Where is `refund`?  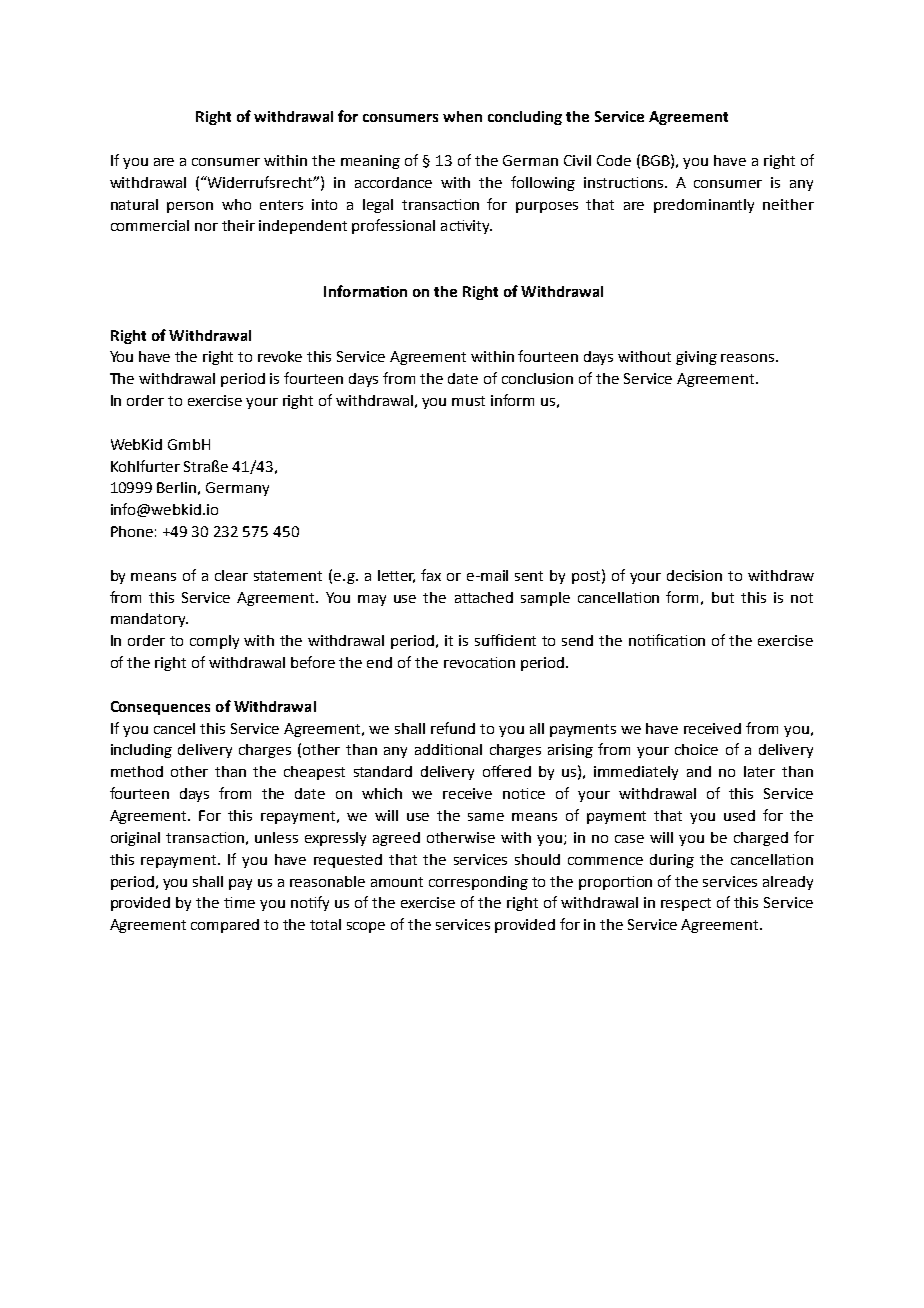 refund is located at coordinates (453, 728).
